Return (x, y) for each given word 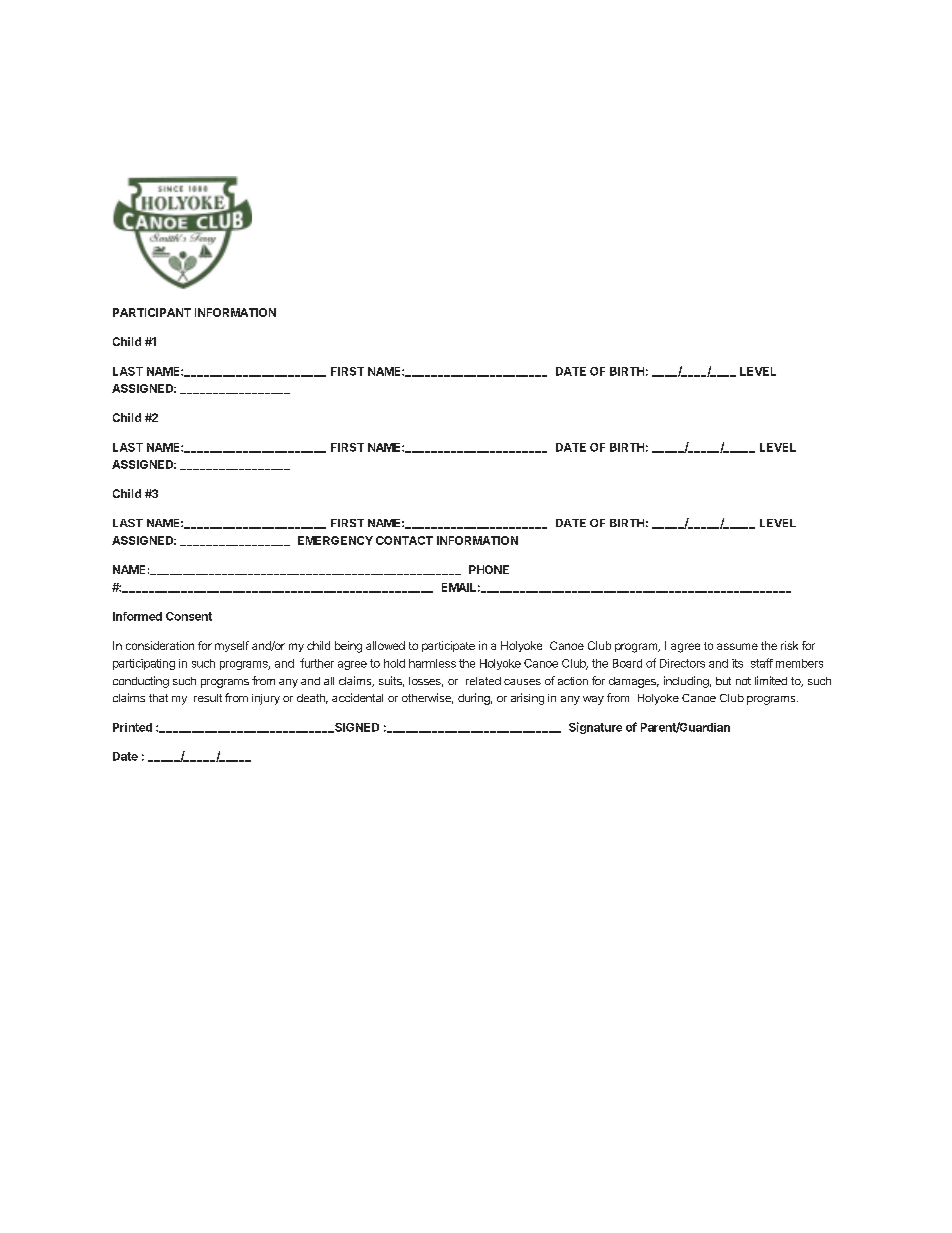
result (208, 698)
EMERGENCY (335, 540)
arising (527, 699)
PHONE (489, 569)
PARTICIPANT (152, 312)
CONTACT (404, 540)
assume (737, 646)
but (723, 681)
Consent (189, 616)
